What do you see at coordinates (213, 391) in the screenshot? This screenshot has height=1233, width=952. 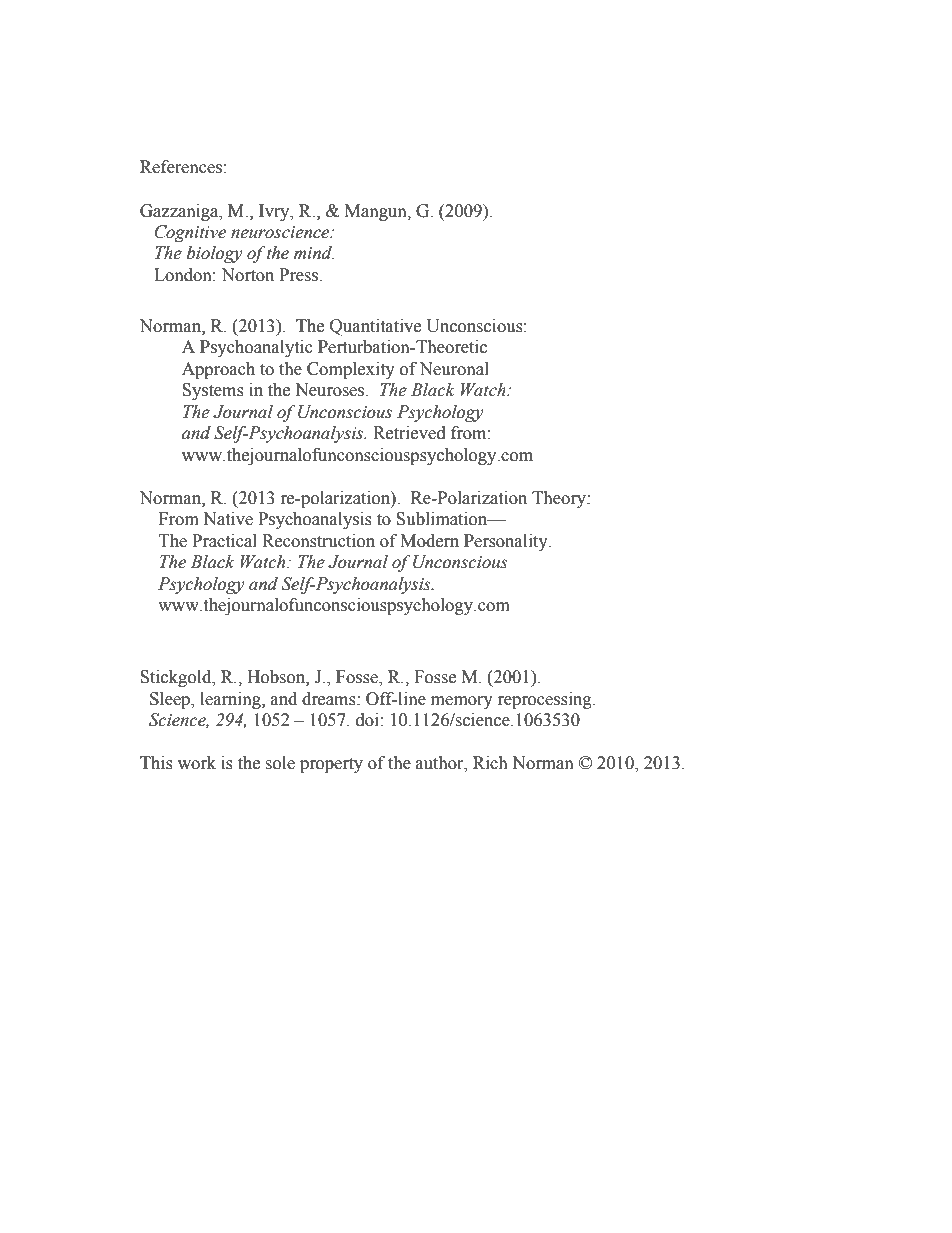 I see `Systems` at bounding box center [213, 391].
